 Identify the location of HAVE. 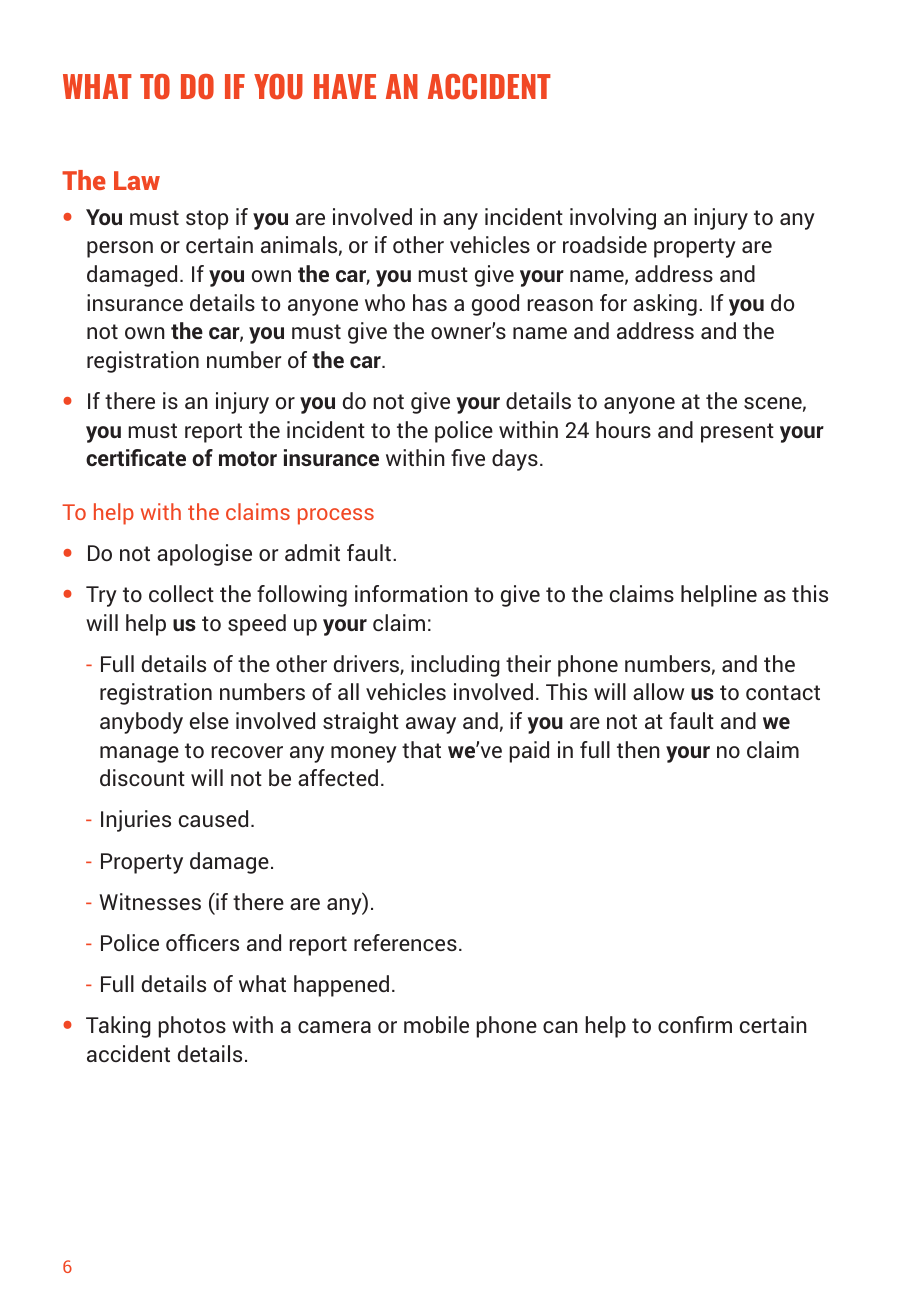
(345, 86).
